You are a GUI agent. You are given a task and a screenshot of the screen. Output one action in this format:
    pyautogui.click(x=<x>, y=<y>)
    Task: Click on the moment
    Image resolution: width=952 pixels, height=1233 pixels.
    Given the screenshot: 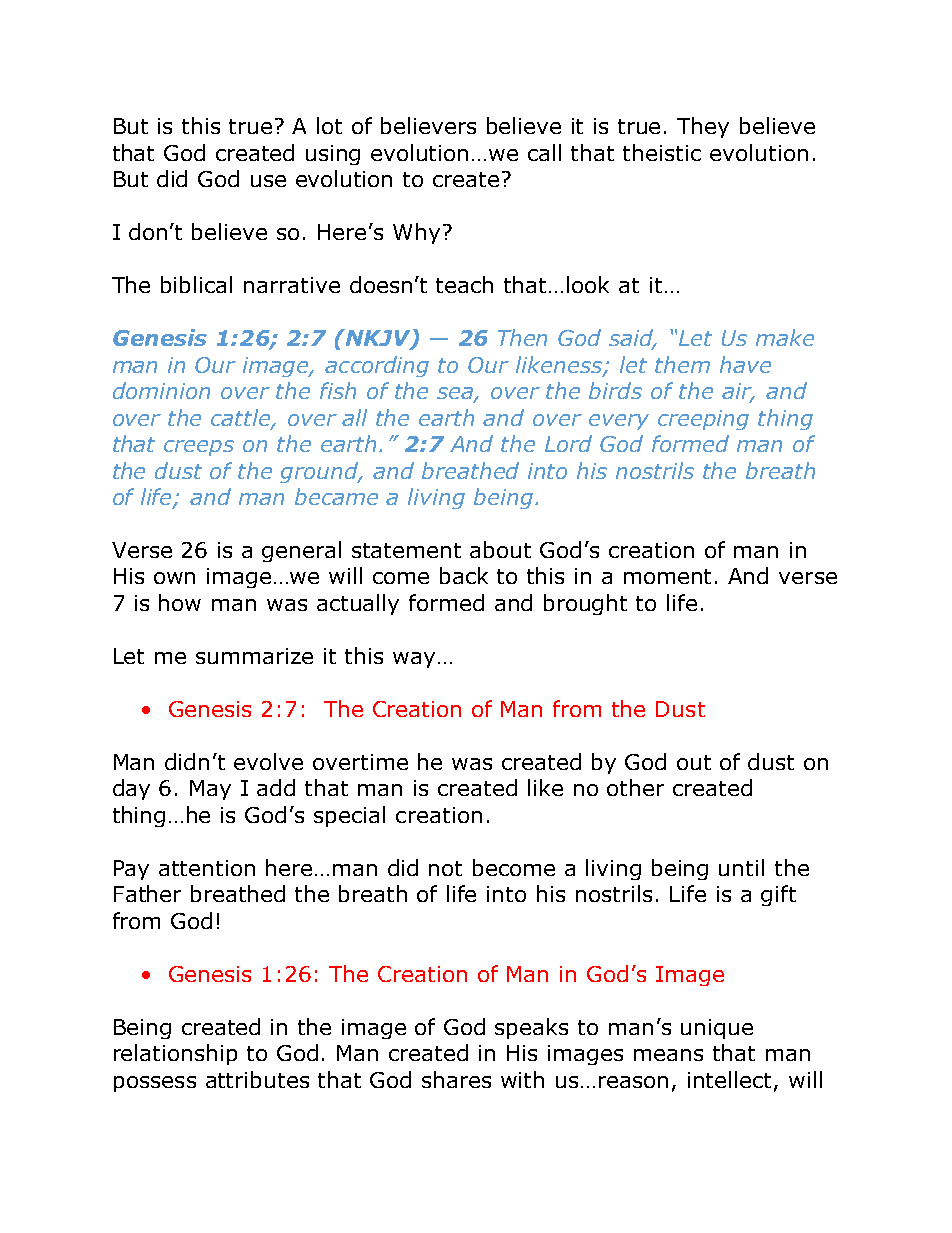 What is the action you would take?
    pyautogui.click(x=667, y=576)
